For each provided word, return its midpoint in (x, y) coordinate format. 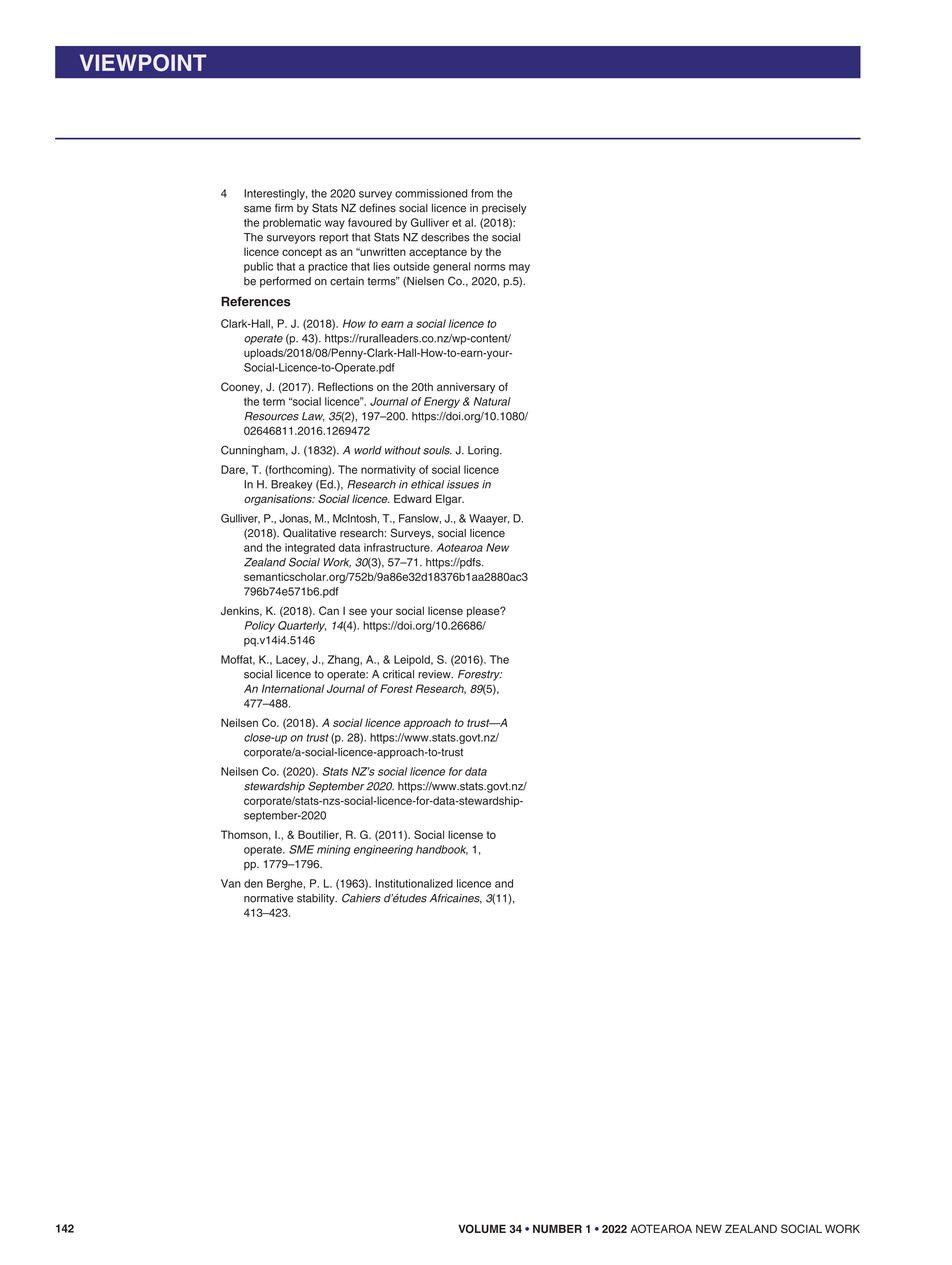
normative (268, 898)
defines (377, 208)
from (482, 193)
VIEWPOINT (143, 63)
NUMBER (557, 1228)
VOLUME (482, 1228)
